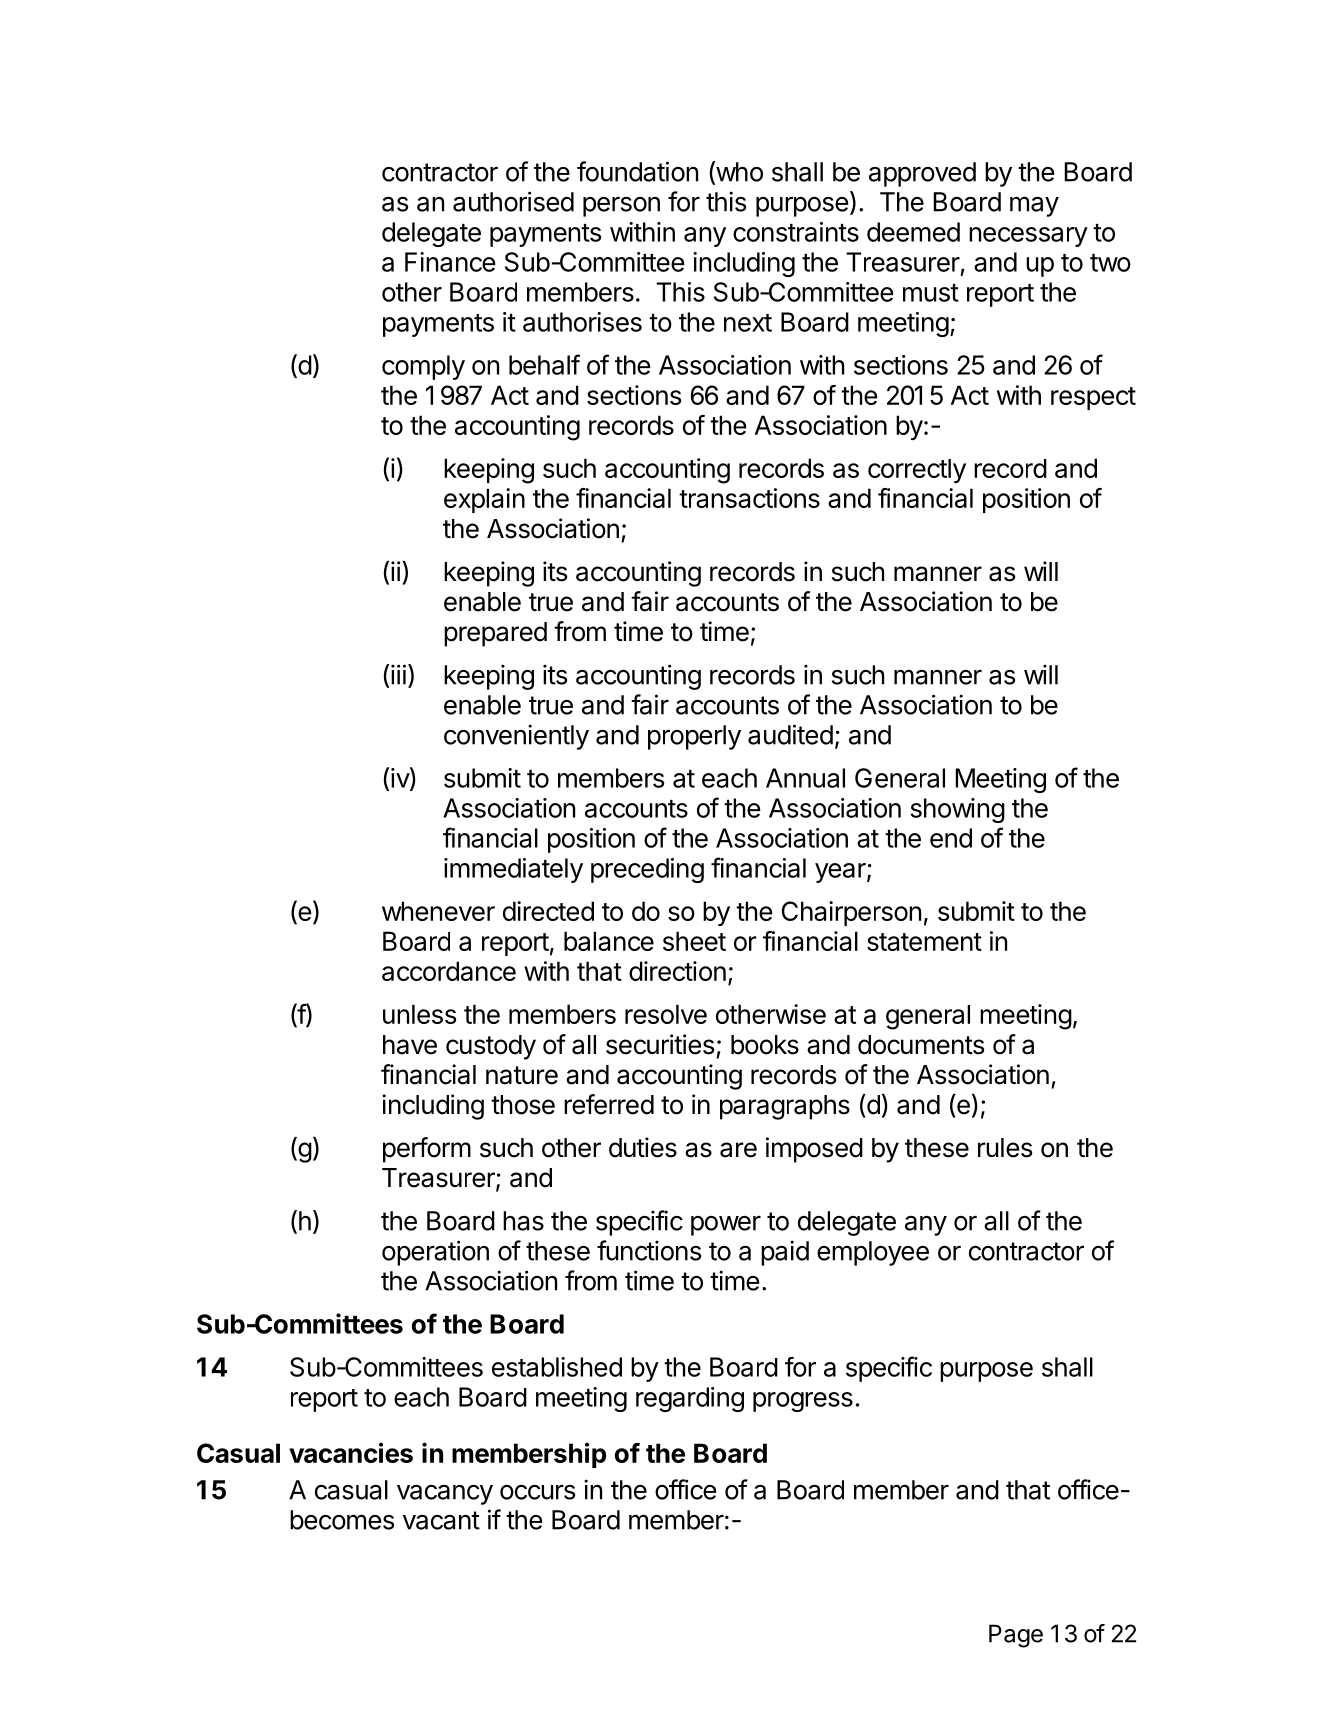  Describe the element at coordinates (1034, 206) in the page. I see `may` at that location.
